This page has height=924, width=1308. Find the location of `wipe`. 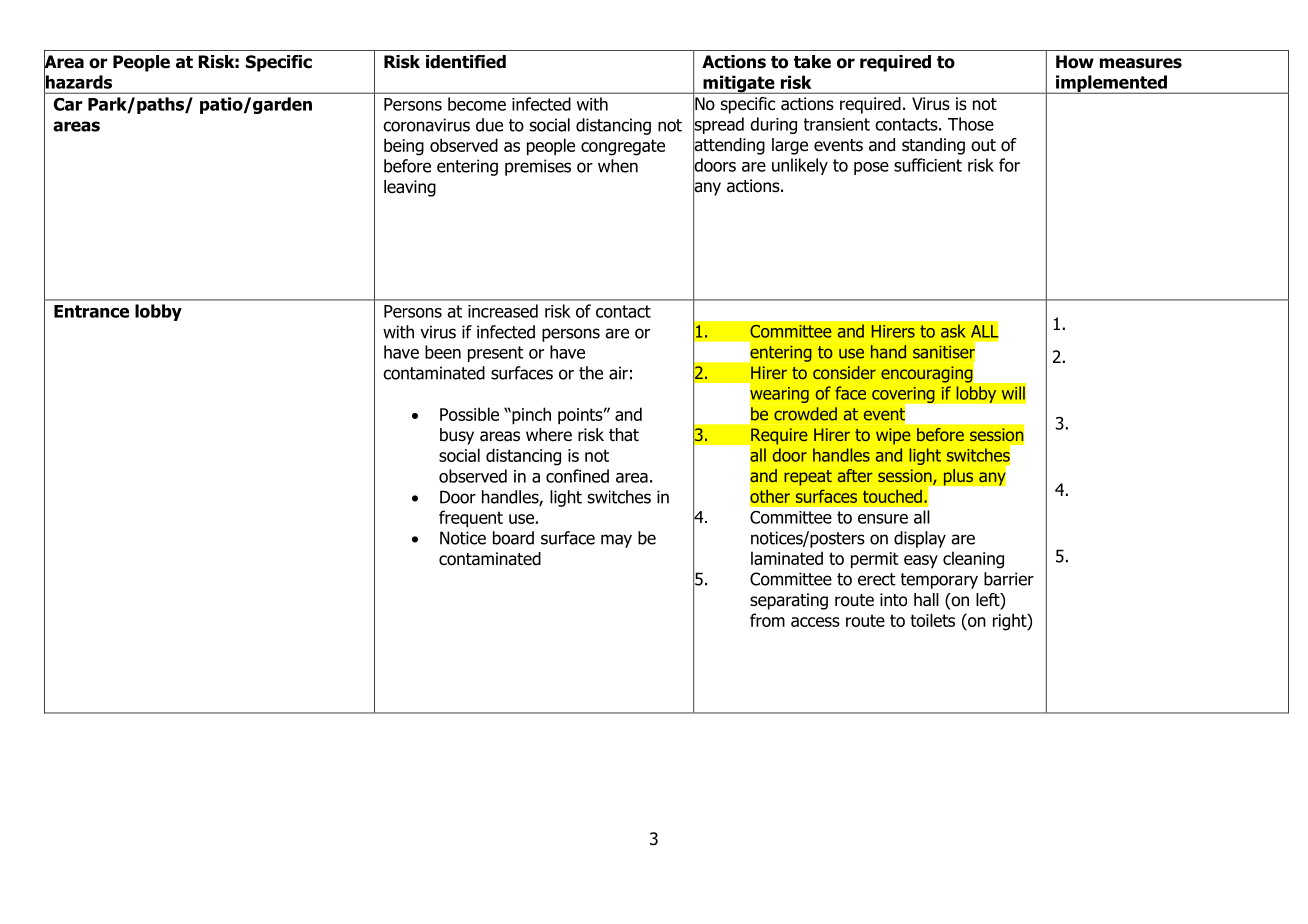

wipe is located at coordinates (893, 436).
